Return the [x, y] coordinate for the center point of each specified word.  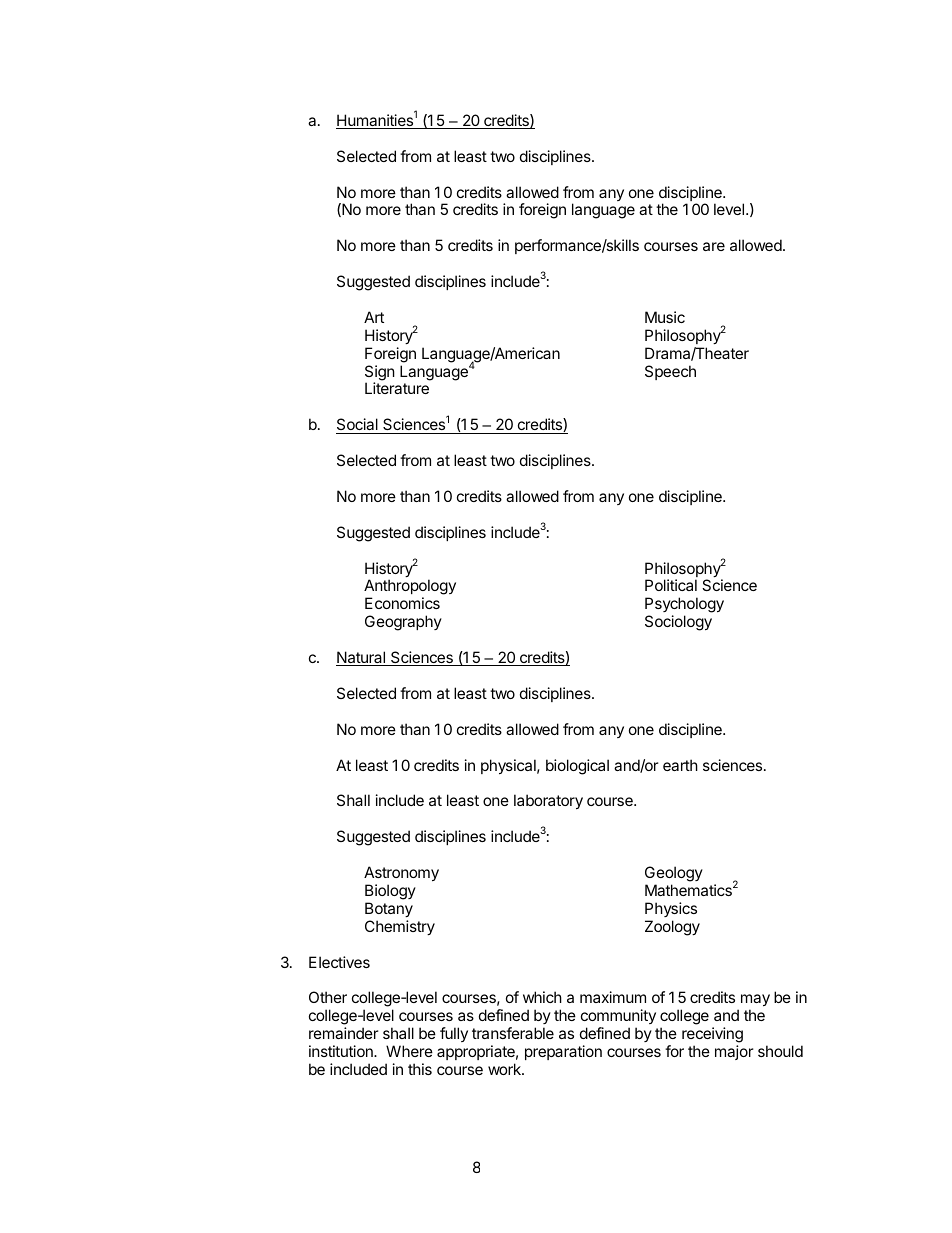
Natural [362, 658]
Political [671, 585]
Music [665, 317]
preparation [563, 1052]
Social [358, 426]
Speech [670, 372]
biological [577, 767]
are [714, 246]
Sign [380, 374]
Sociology [678, 623]
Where [409, 1051]
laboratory [548, 801]
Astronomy [401, 873]
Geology [674, 874]
